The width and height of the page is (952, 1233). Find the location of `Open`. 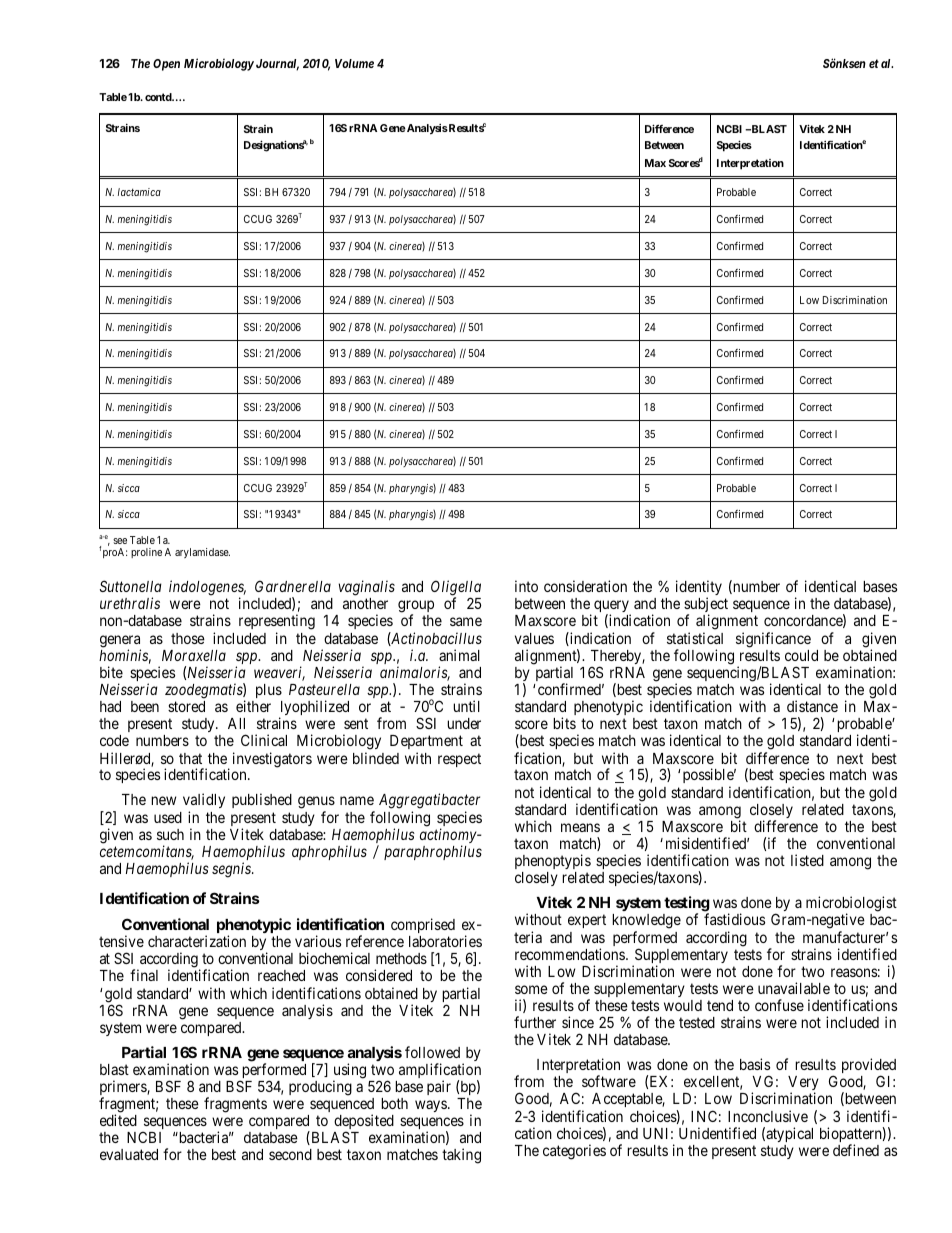

Open is located at coordinates (166, 65).
